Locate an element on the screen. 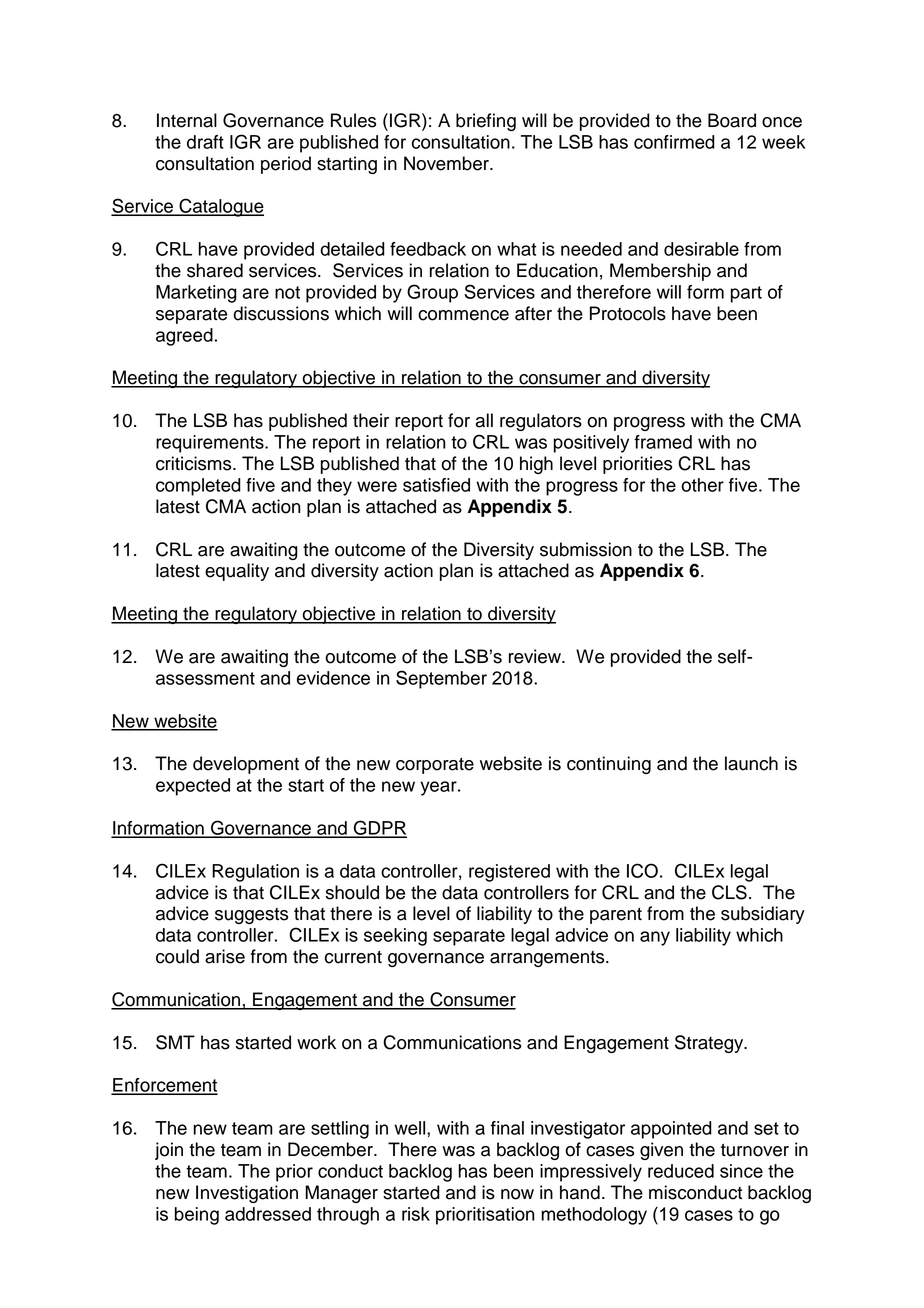  launch is located at coordinates (751, 763).
